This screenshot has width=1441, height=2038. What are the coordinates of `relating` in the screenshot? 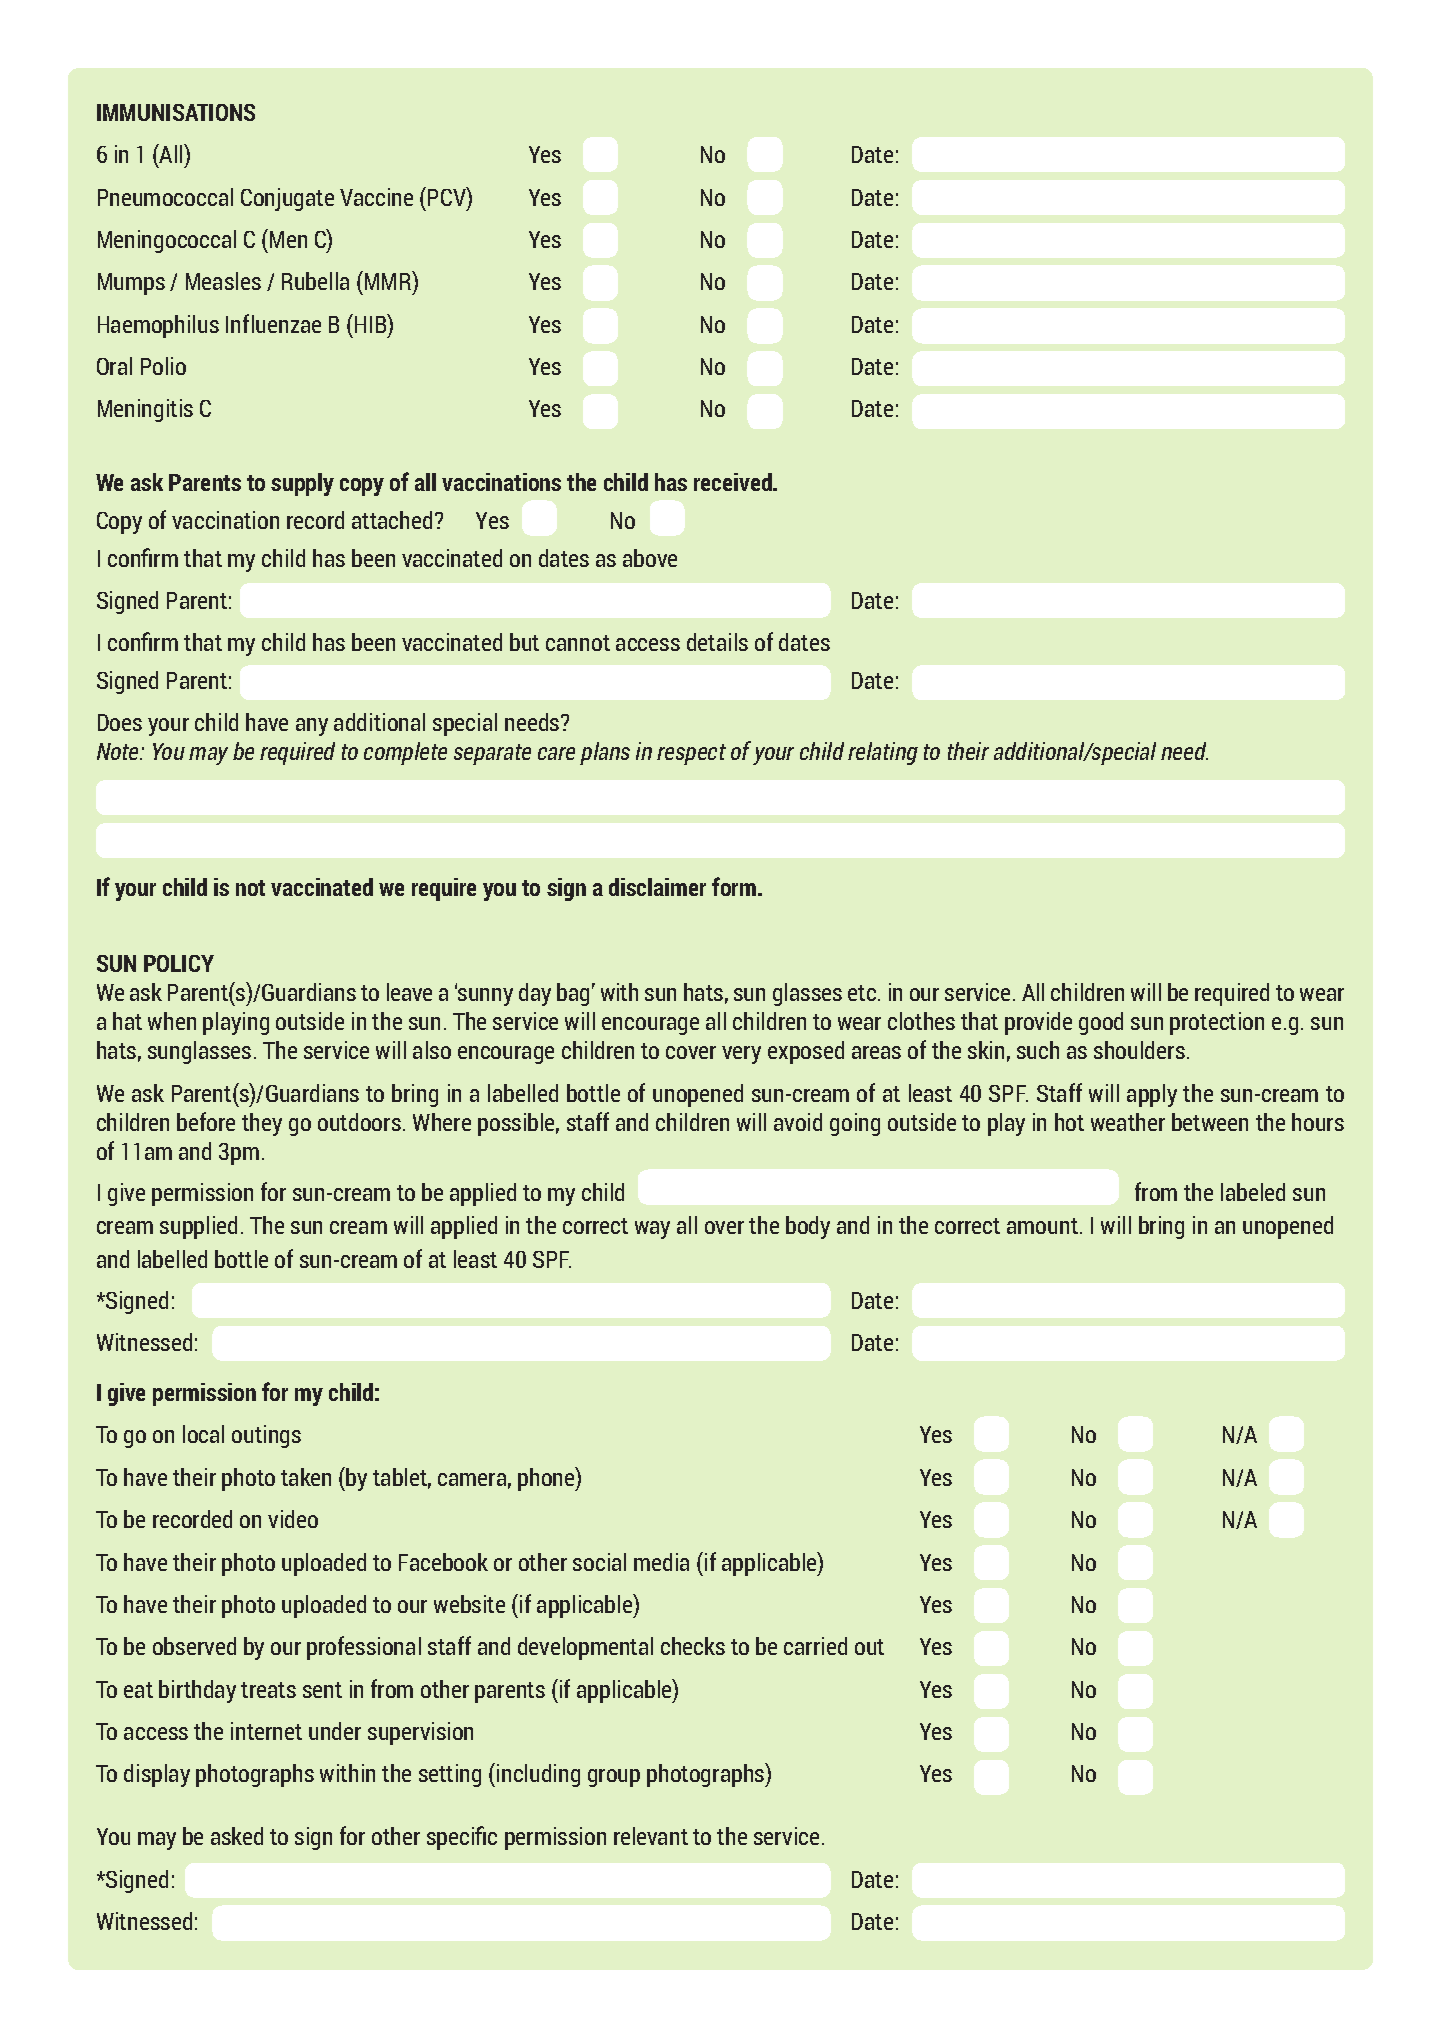 It's located at (883, 753).
